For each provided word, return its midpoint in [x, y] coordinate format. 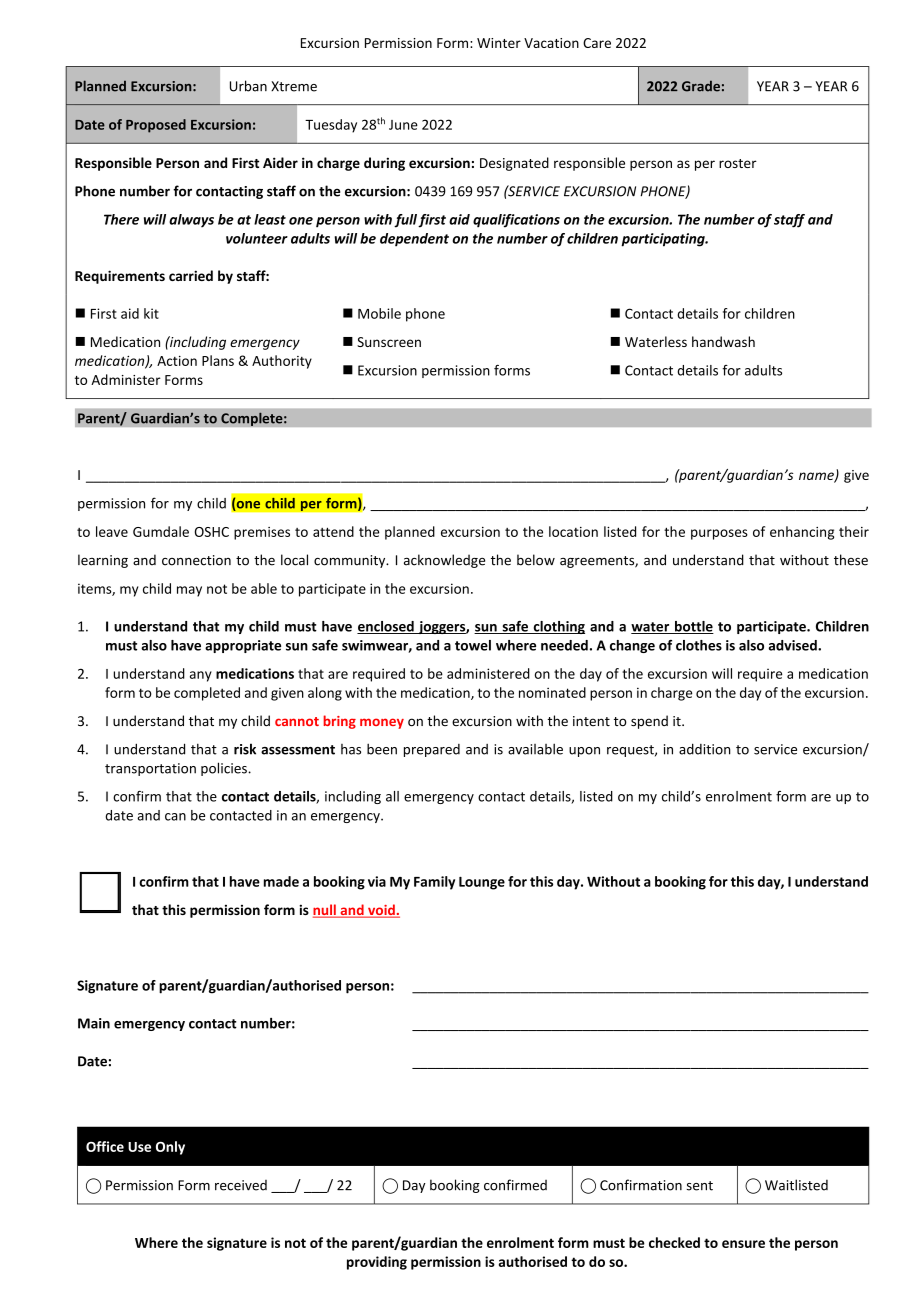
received [241, 1185]
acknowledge [444, 561]
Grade [701, 86]
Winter [499, 43]
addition [705, 749]
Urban [248, 86]
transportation [150, 769]
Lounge [482, 883]
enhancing [802, 533]
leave [112, 531]
